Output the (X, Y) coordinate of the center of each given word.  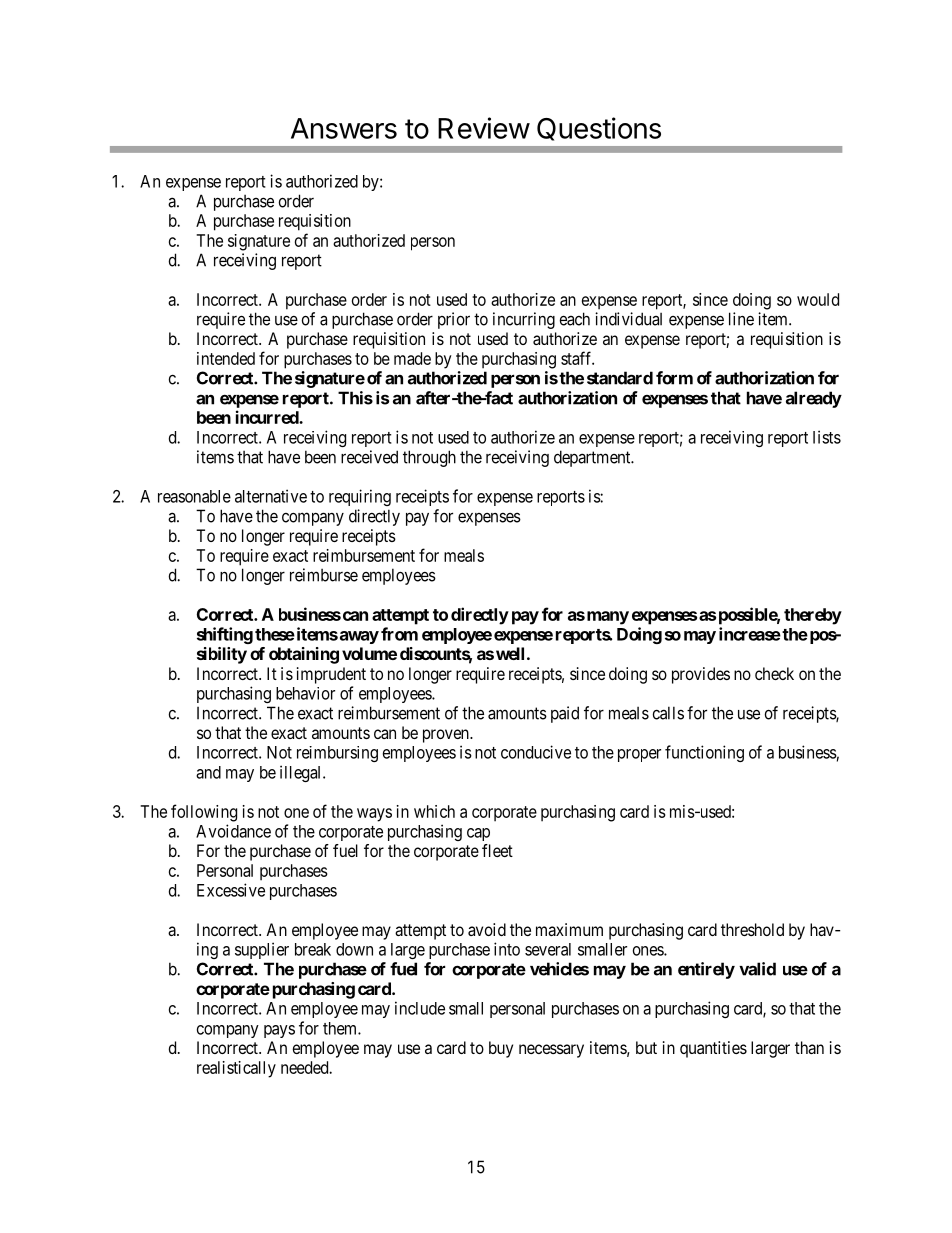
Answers (344, 128)
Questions (599, 129)
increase (750, 634)
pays (279, 1031)
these (275, 634)
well (510, 653)
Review (484, 128)
